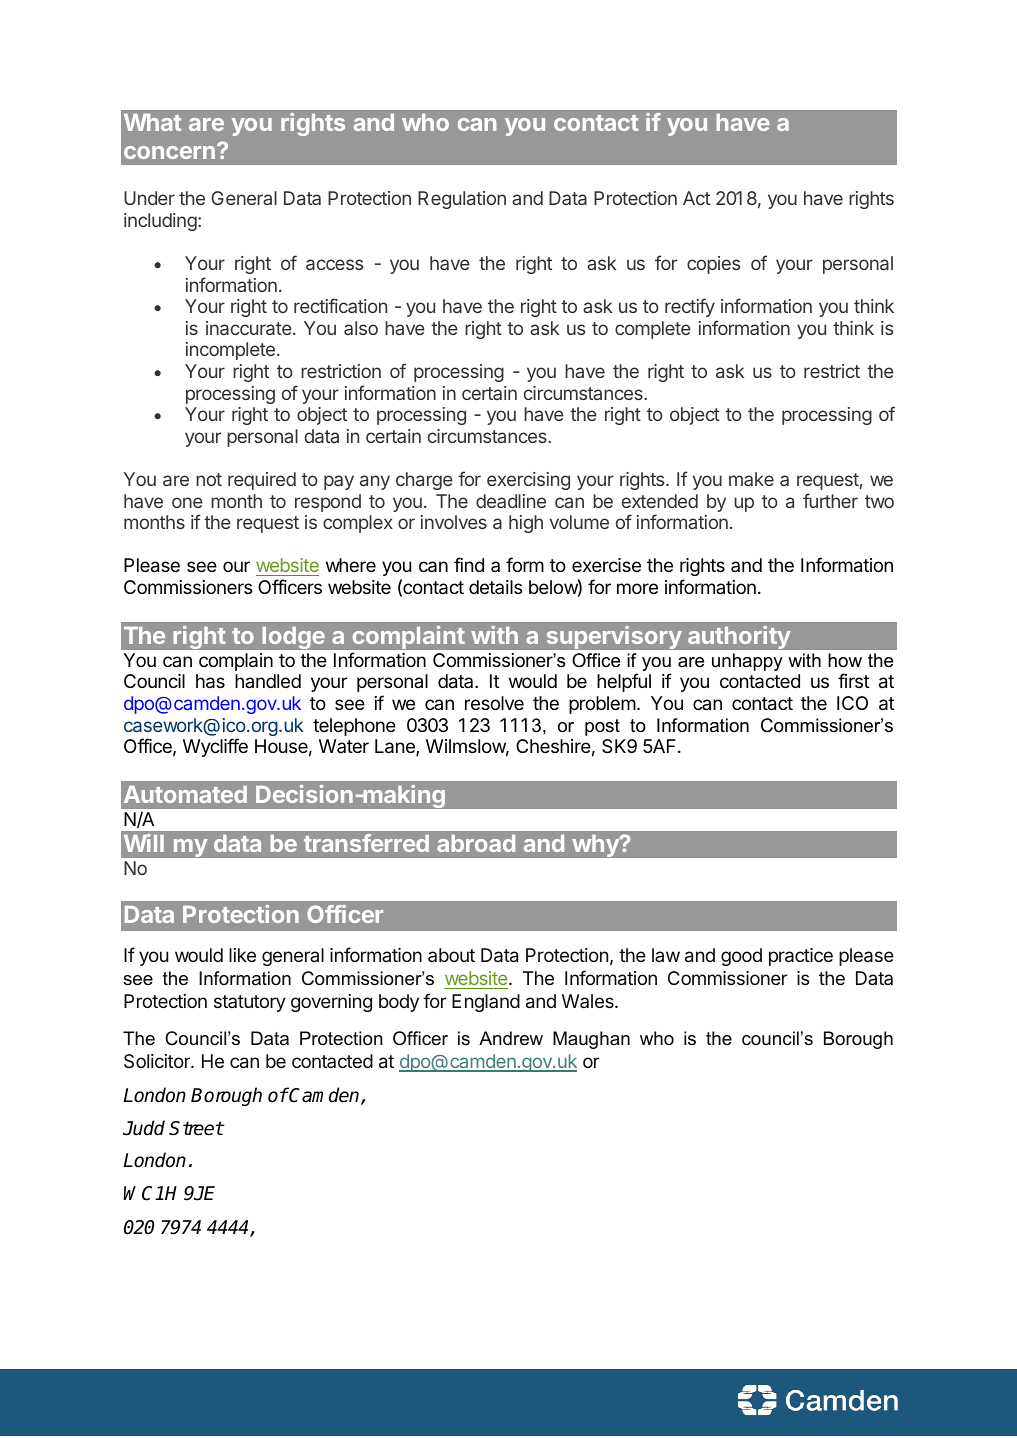 The height and width of the image is (1438, 1017). I want to click on Solicitor, so click(158, 1061).
